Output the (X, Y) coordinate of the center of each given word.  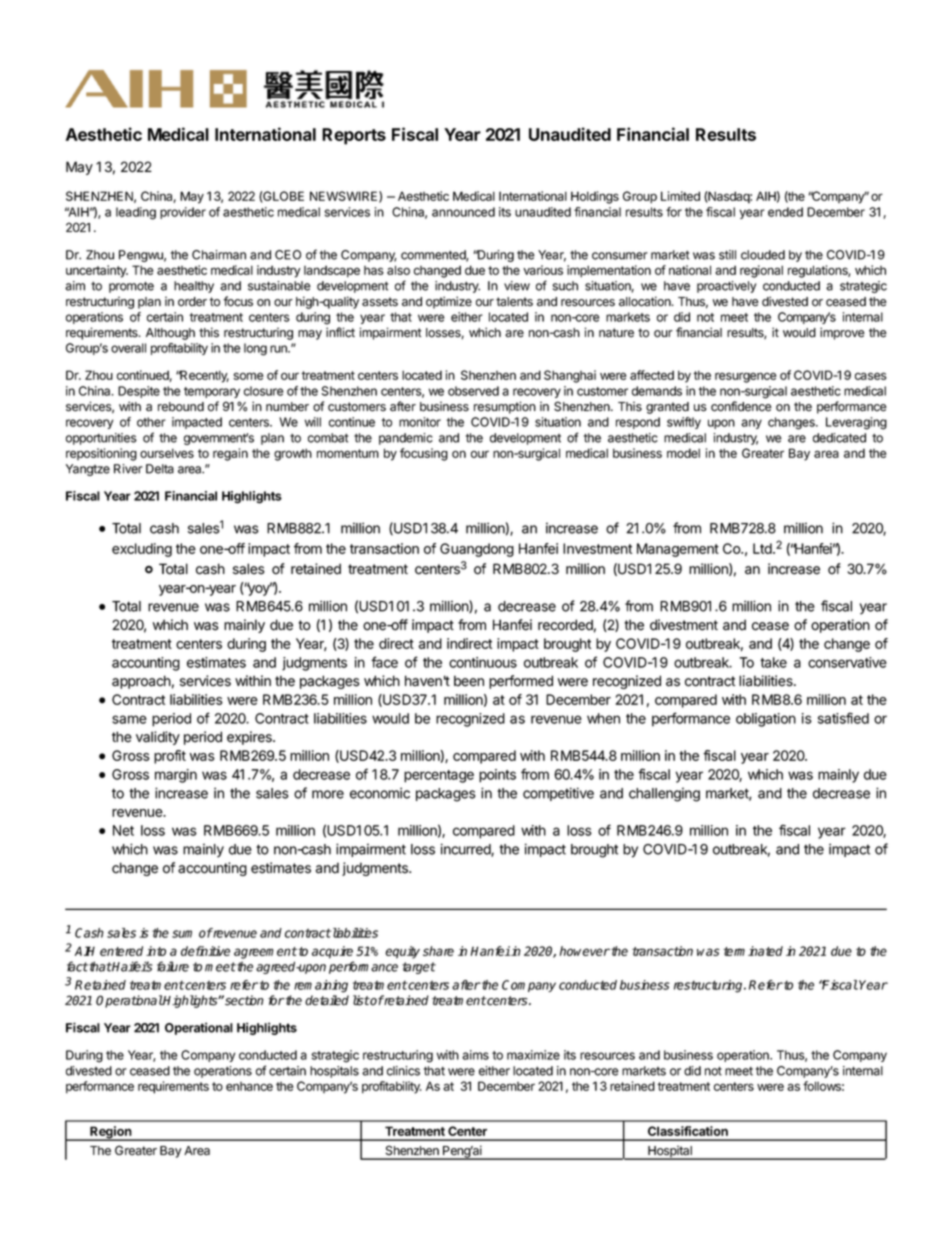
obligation (766, 720)
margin (176, 776)
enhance (249, 1086)
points (497, 776)
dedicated (839, 438)
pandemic (406, 439)
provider (183, 213)
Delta (160, 469)
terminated (753, 951)
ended (785, 212)
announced (463, 212)
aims (475, 1055)
